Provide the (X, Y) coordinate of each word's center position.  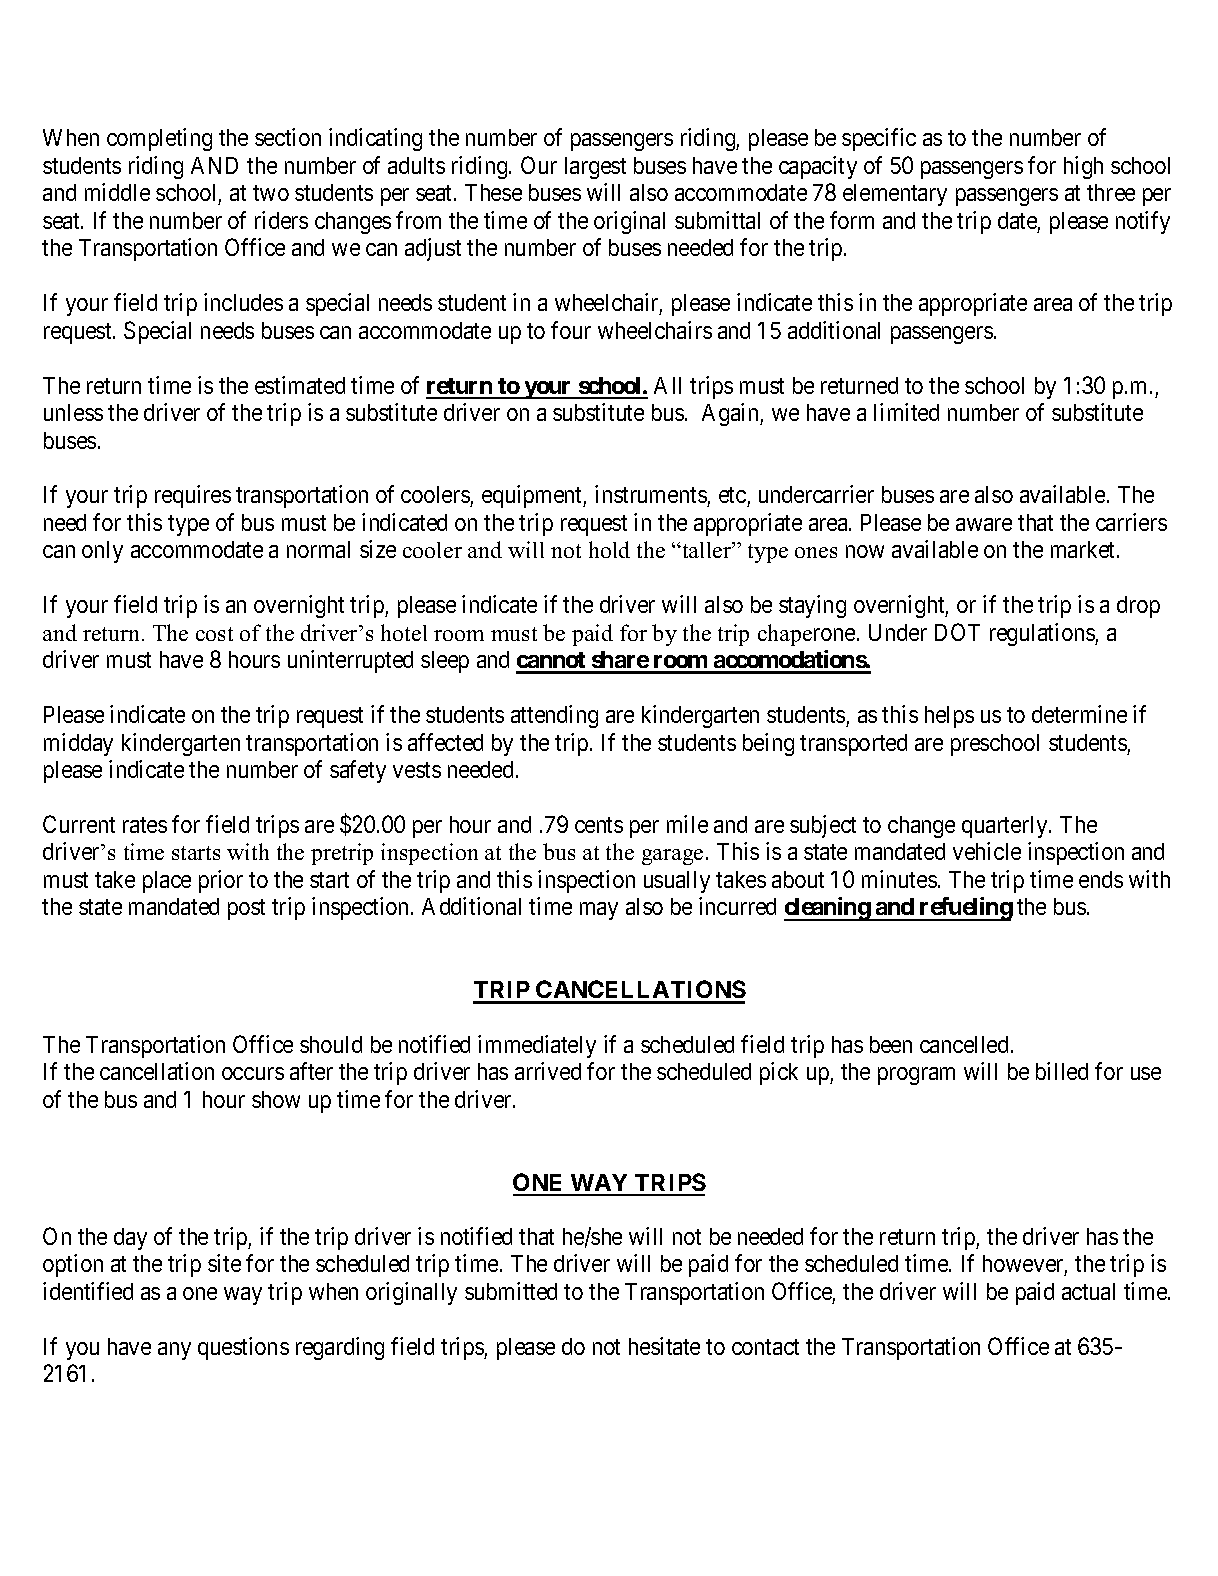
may (599, 911)
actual (1088, 1291)
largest (595, 168)
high (1083, 167)
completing (159, 139)
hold (609, 549)
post (246, 910)
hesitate (664, 1346)
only (102, 552)
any (174, 1351)
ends (1101, 879)
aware (984, 524)
